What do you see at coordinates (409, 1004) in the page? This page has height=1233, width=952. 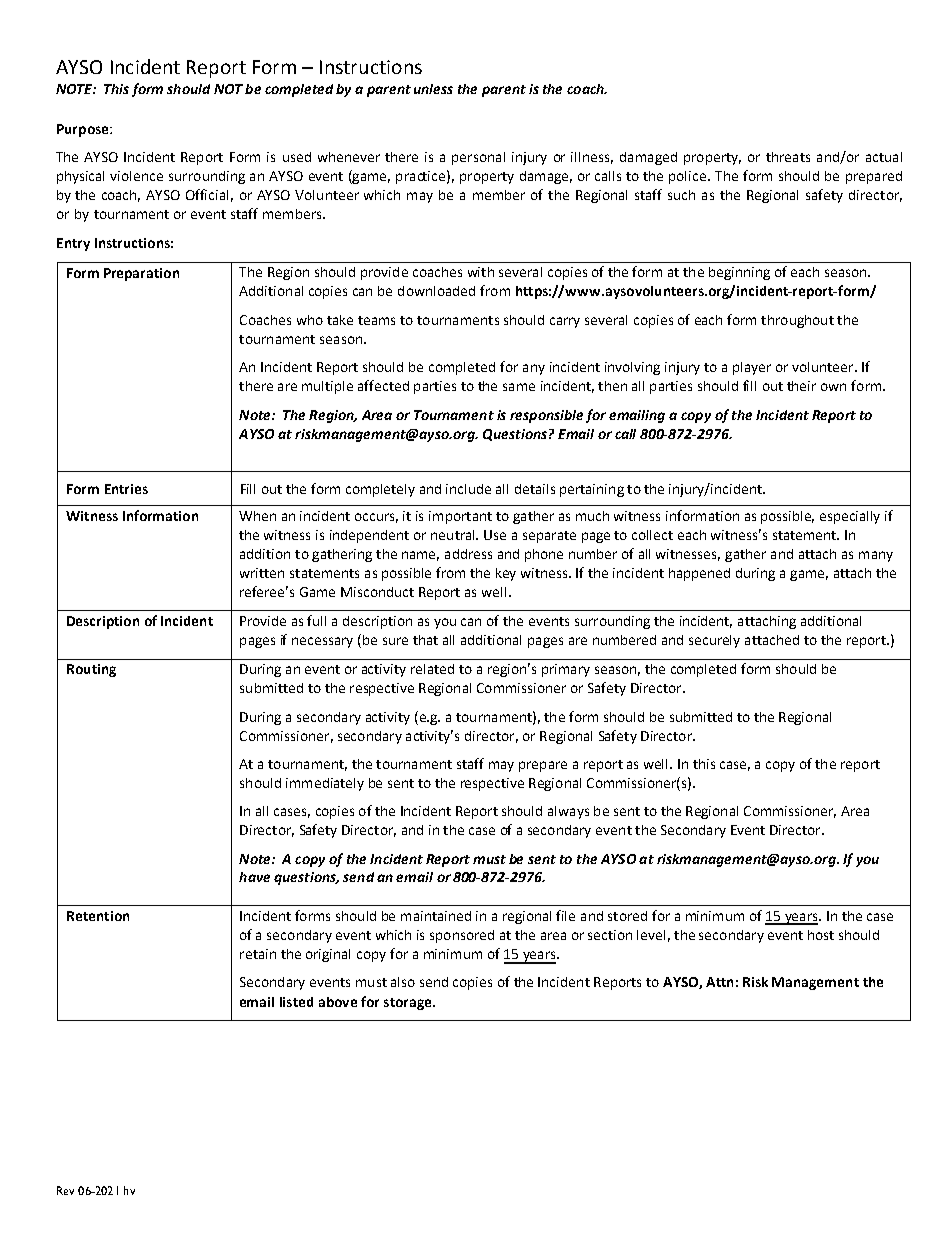 I see `storage` at bounding box center [409, 1004].
